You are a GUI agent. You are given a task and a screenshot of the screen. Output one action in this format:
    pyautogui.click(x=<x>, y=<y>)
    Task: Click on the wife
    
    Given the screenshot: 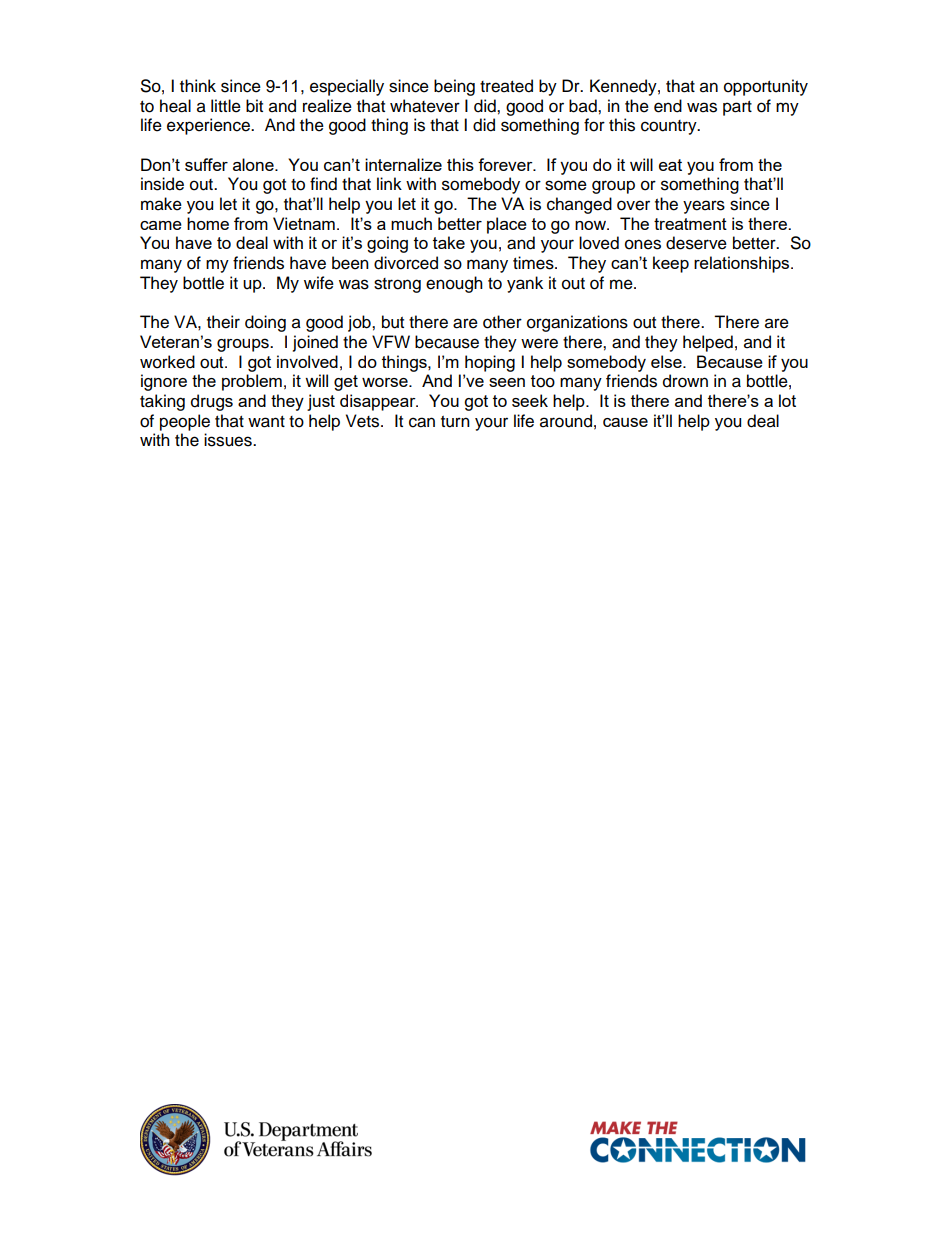 What is the action you would take?
    pyautogui.click(x=319, y=283)
